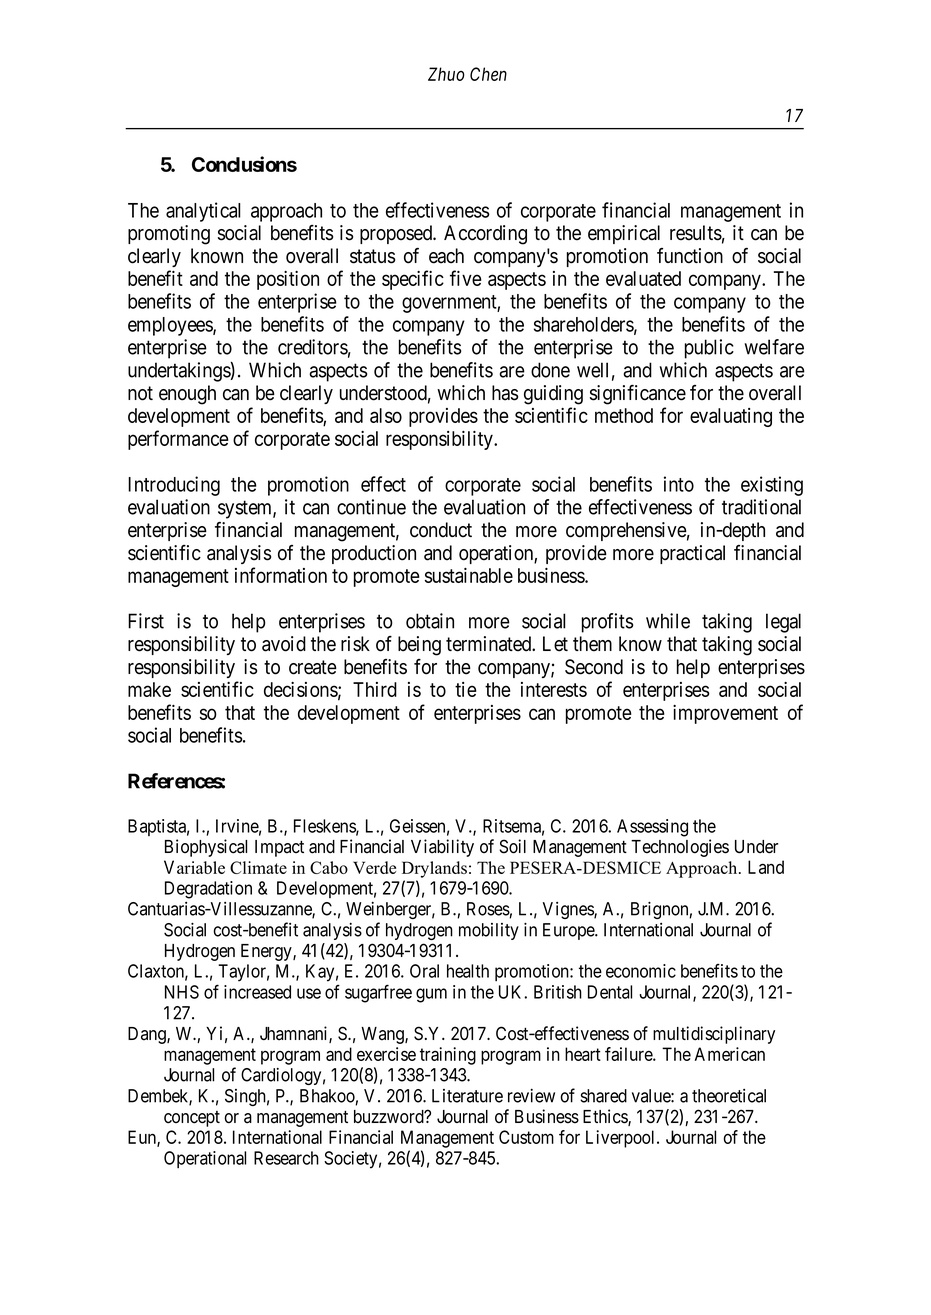 The height and width of the screenshot is (1315, 931). Describe the element at coordinates (146, 621) in the screenshot. I see `First` at that location.
